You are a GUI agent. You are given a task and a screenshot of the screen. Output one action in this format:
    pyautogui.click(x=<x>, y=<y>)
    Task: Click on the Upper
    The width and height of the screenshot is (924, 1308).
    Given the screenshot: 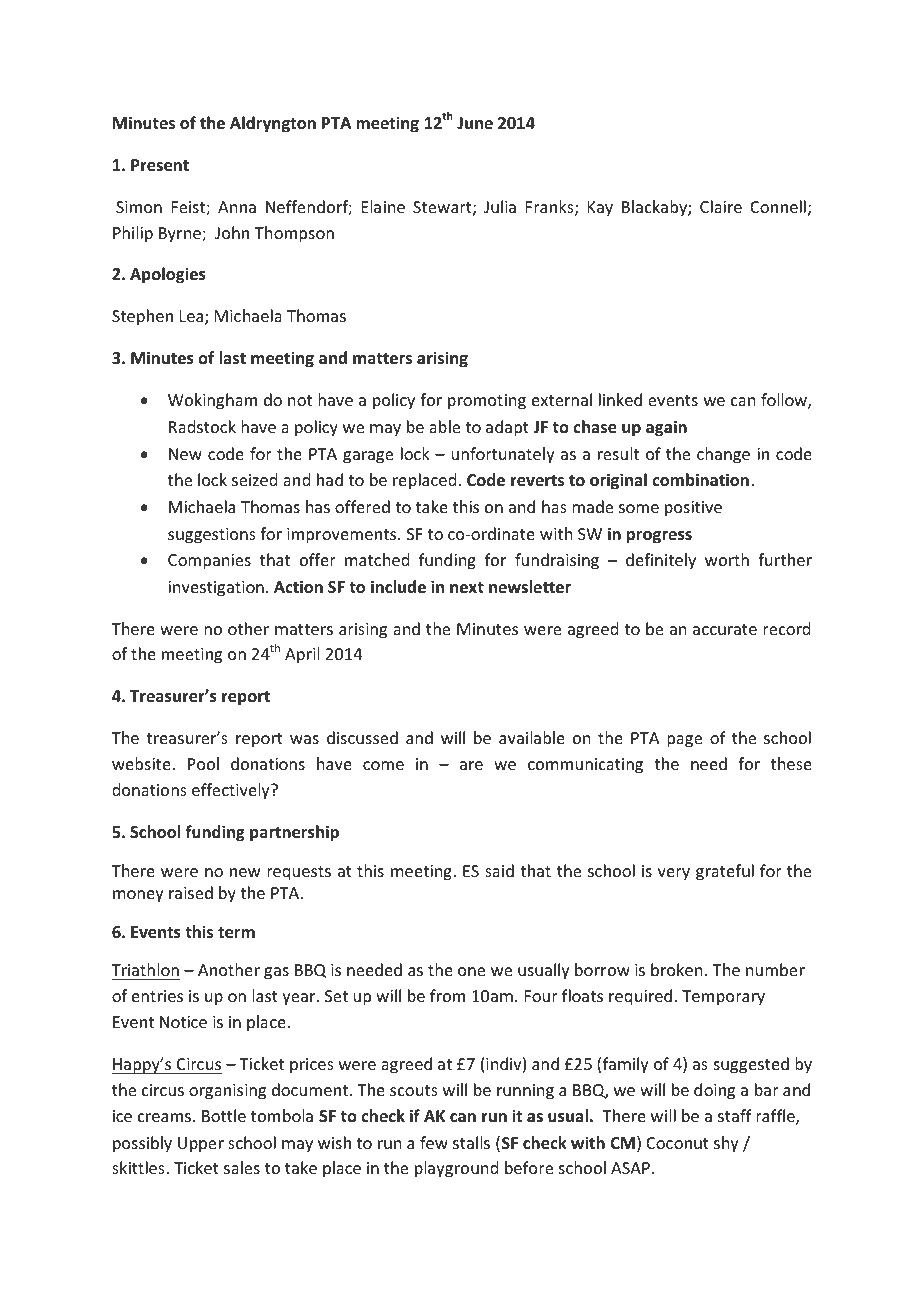 What is the action you would take?
    pyautogui.click(x=201, y=1145)
